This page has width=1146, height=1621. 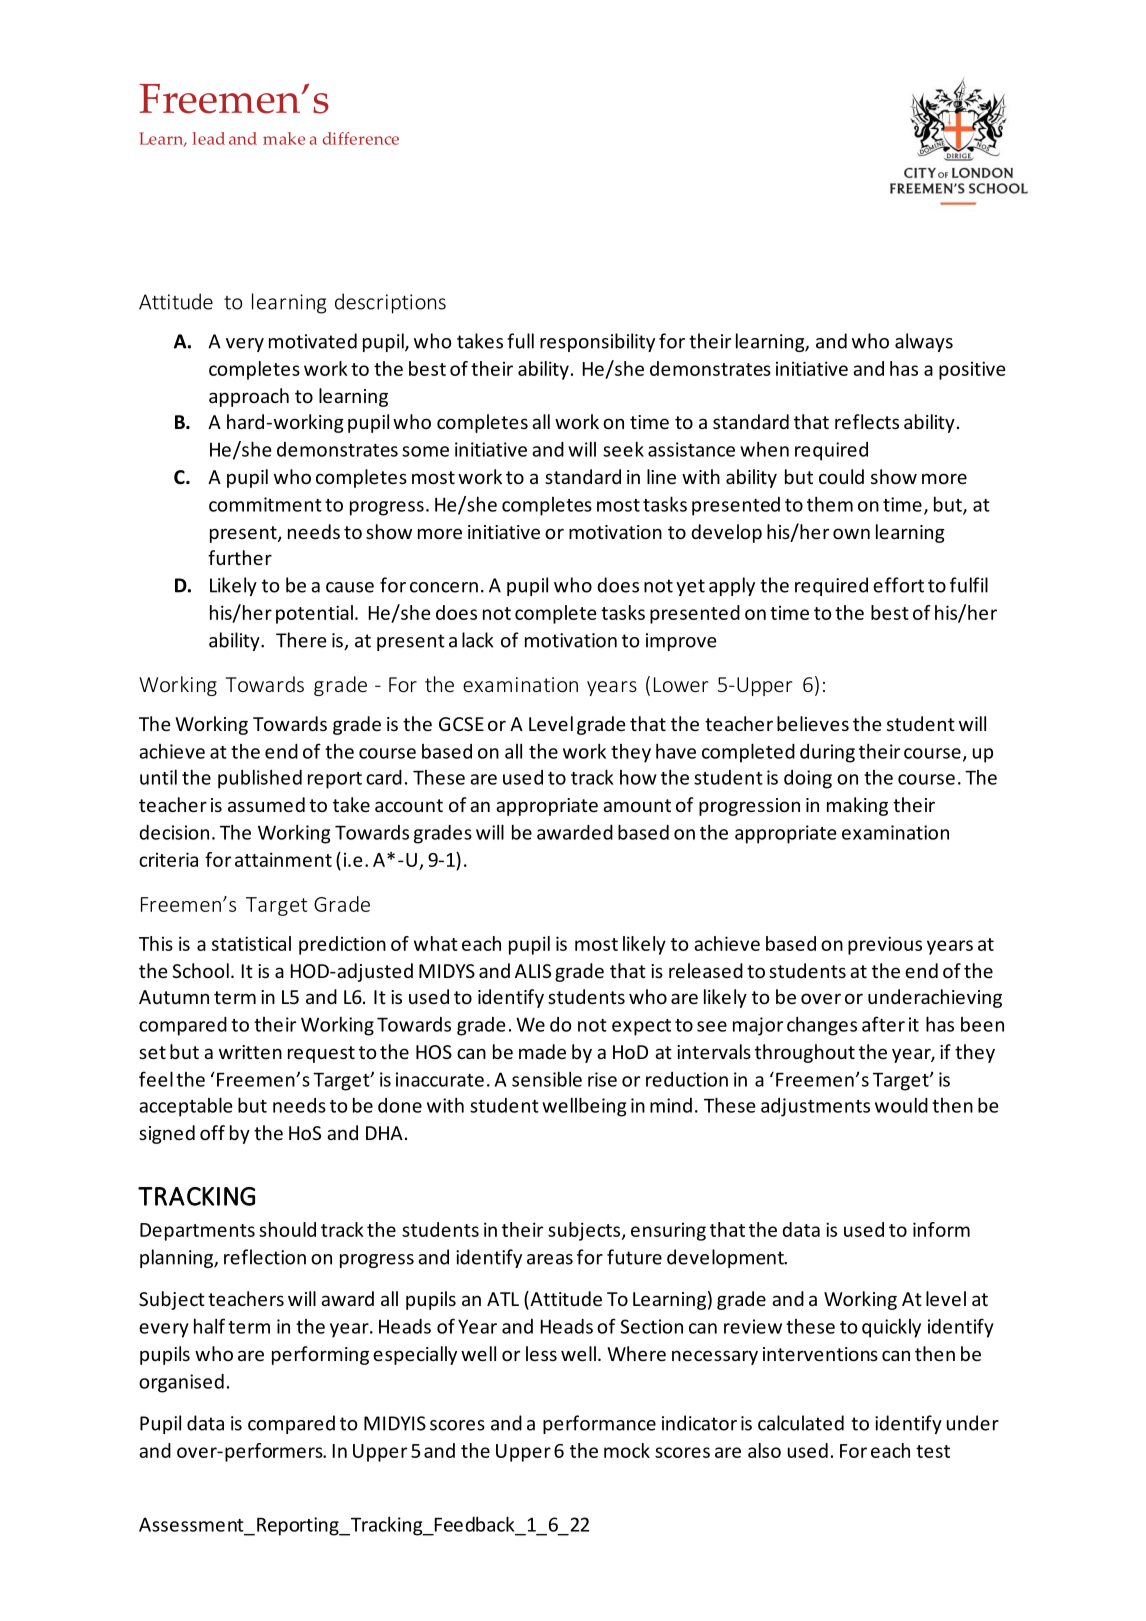 I want to click on always, so click(x=924, y=342).
